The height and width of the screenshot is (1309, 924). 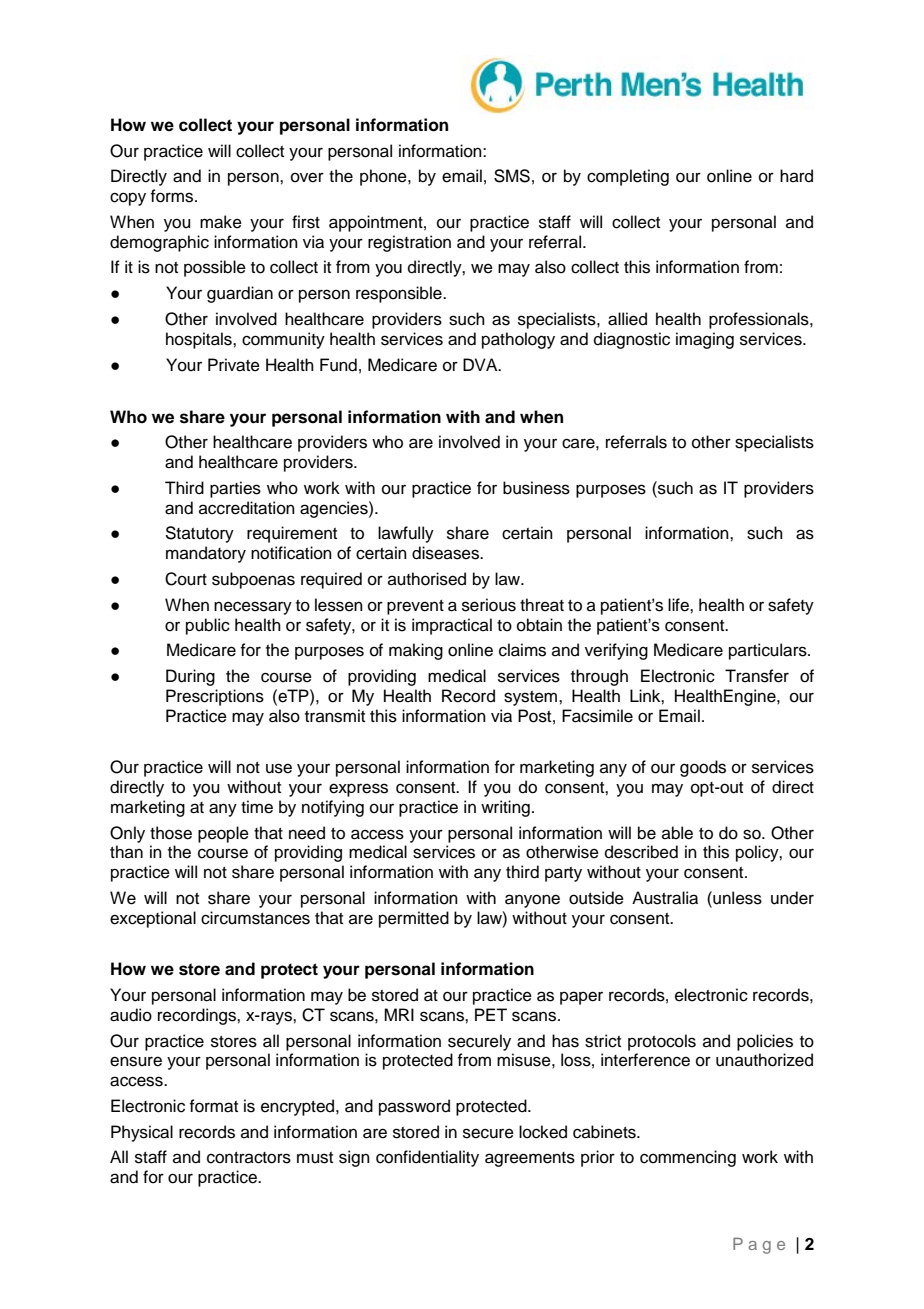 I want to click on SMS, so click(x=512, y=176).
